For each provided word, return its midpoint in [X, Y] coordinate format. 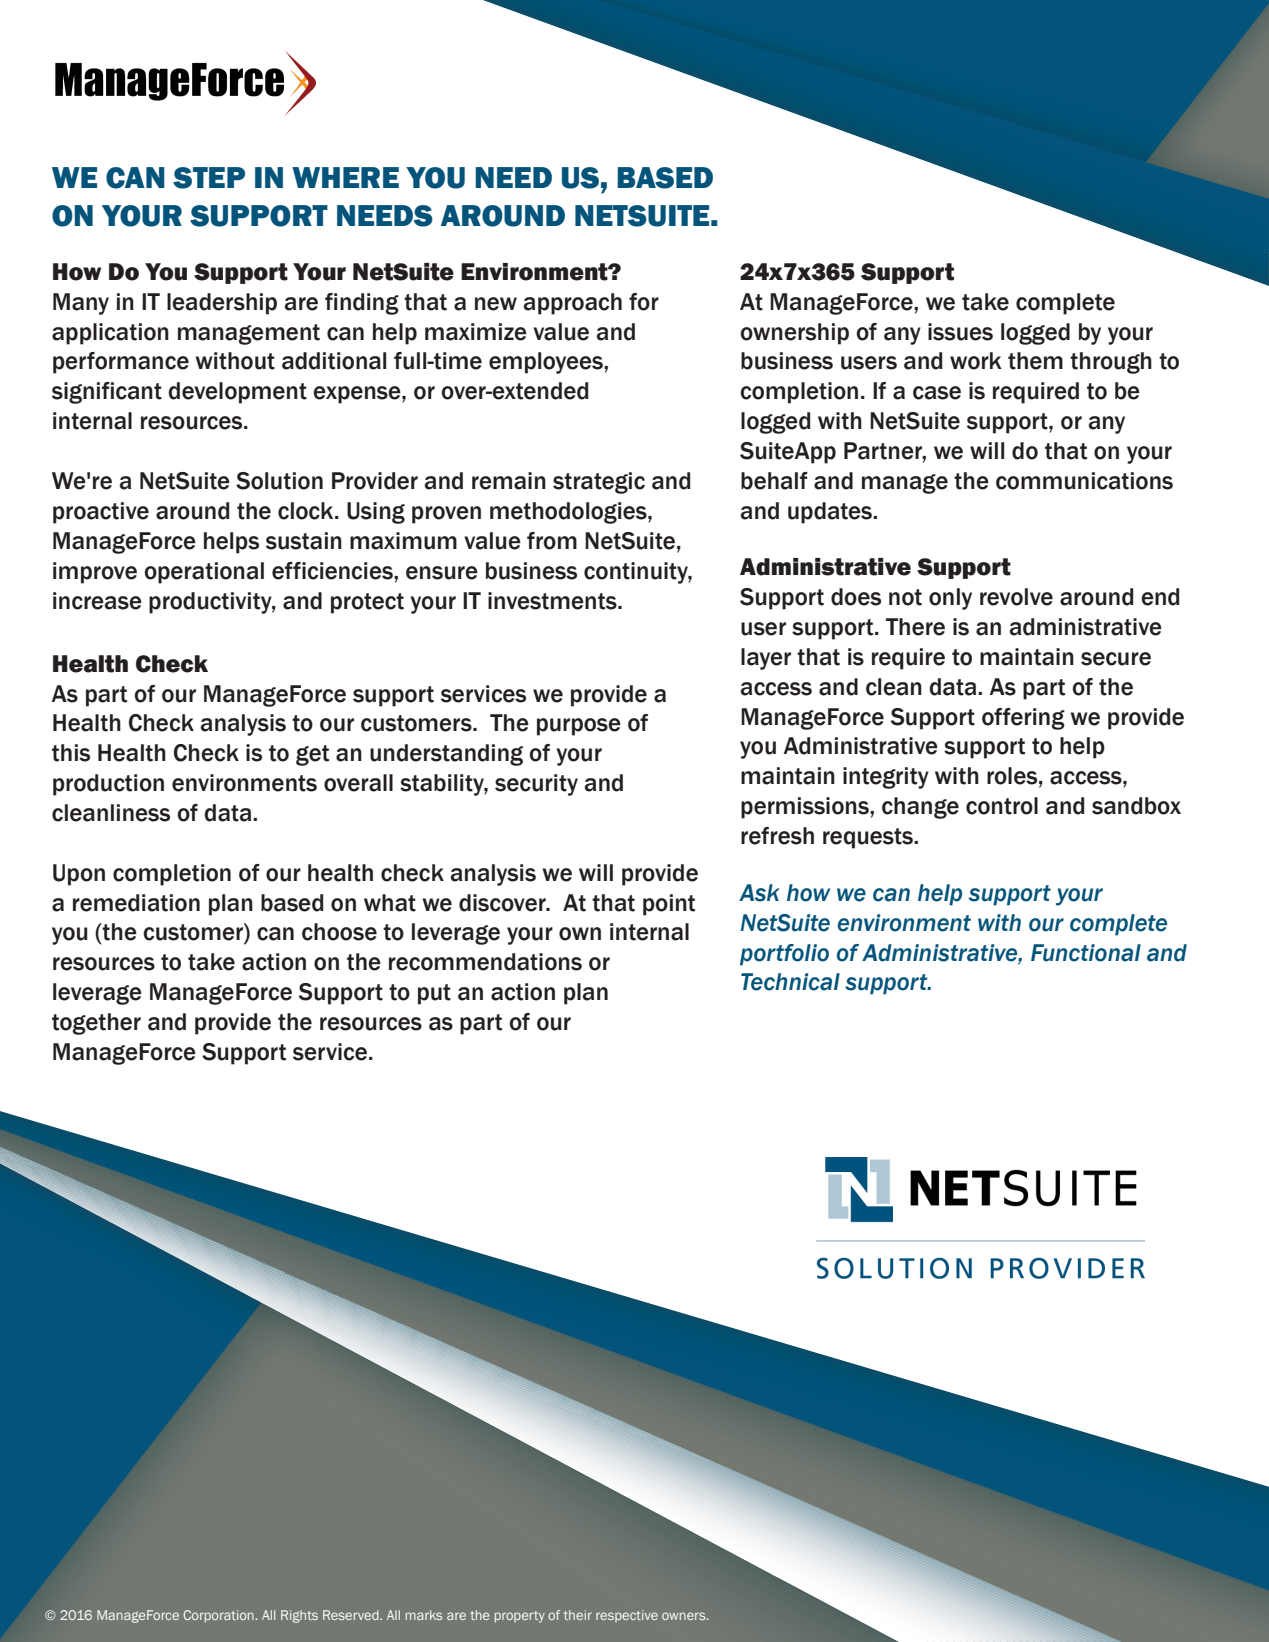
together [96, 1024]
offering [1023, 719]
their [578, 1615]
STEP [209, 178]
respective [627, 1616]
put [434, 994]
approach [573, 304]
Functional [1086, 953]
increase [97, 601]
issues [960, 332]
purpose [579, 727]
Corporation [219, 1616]
